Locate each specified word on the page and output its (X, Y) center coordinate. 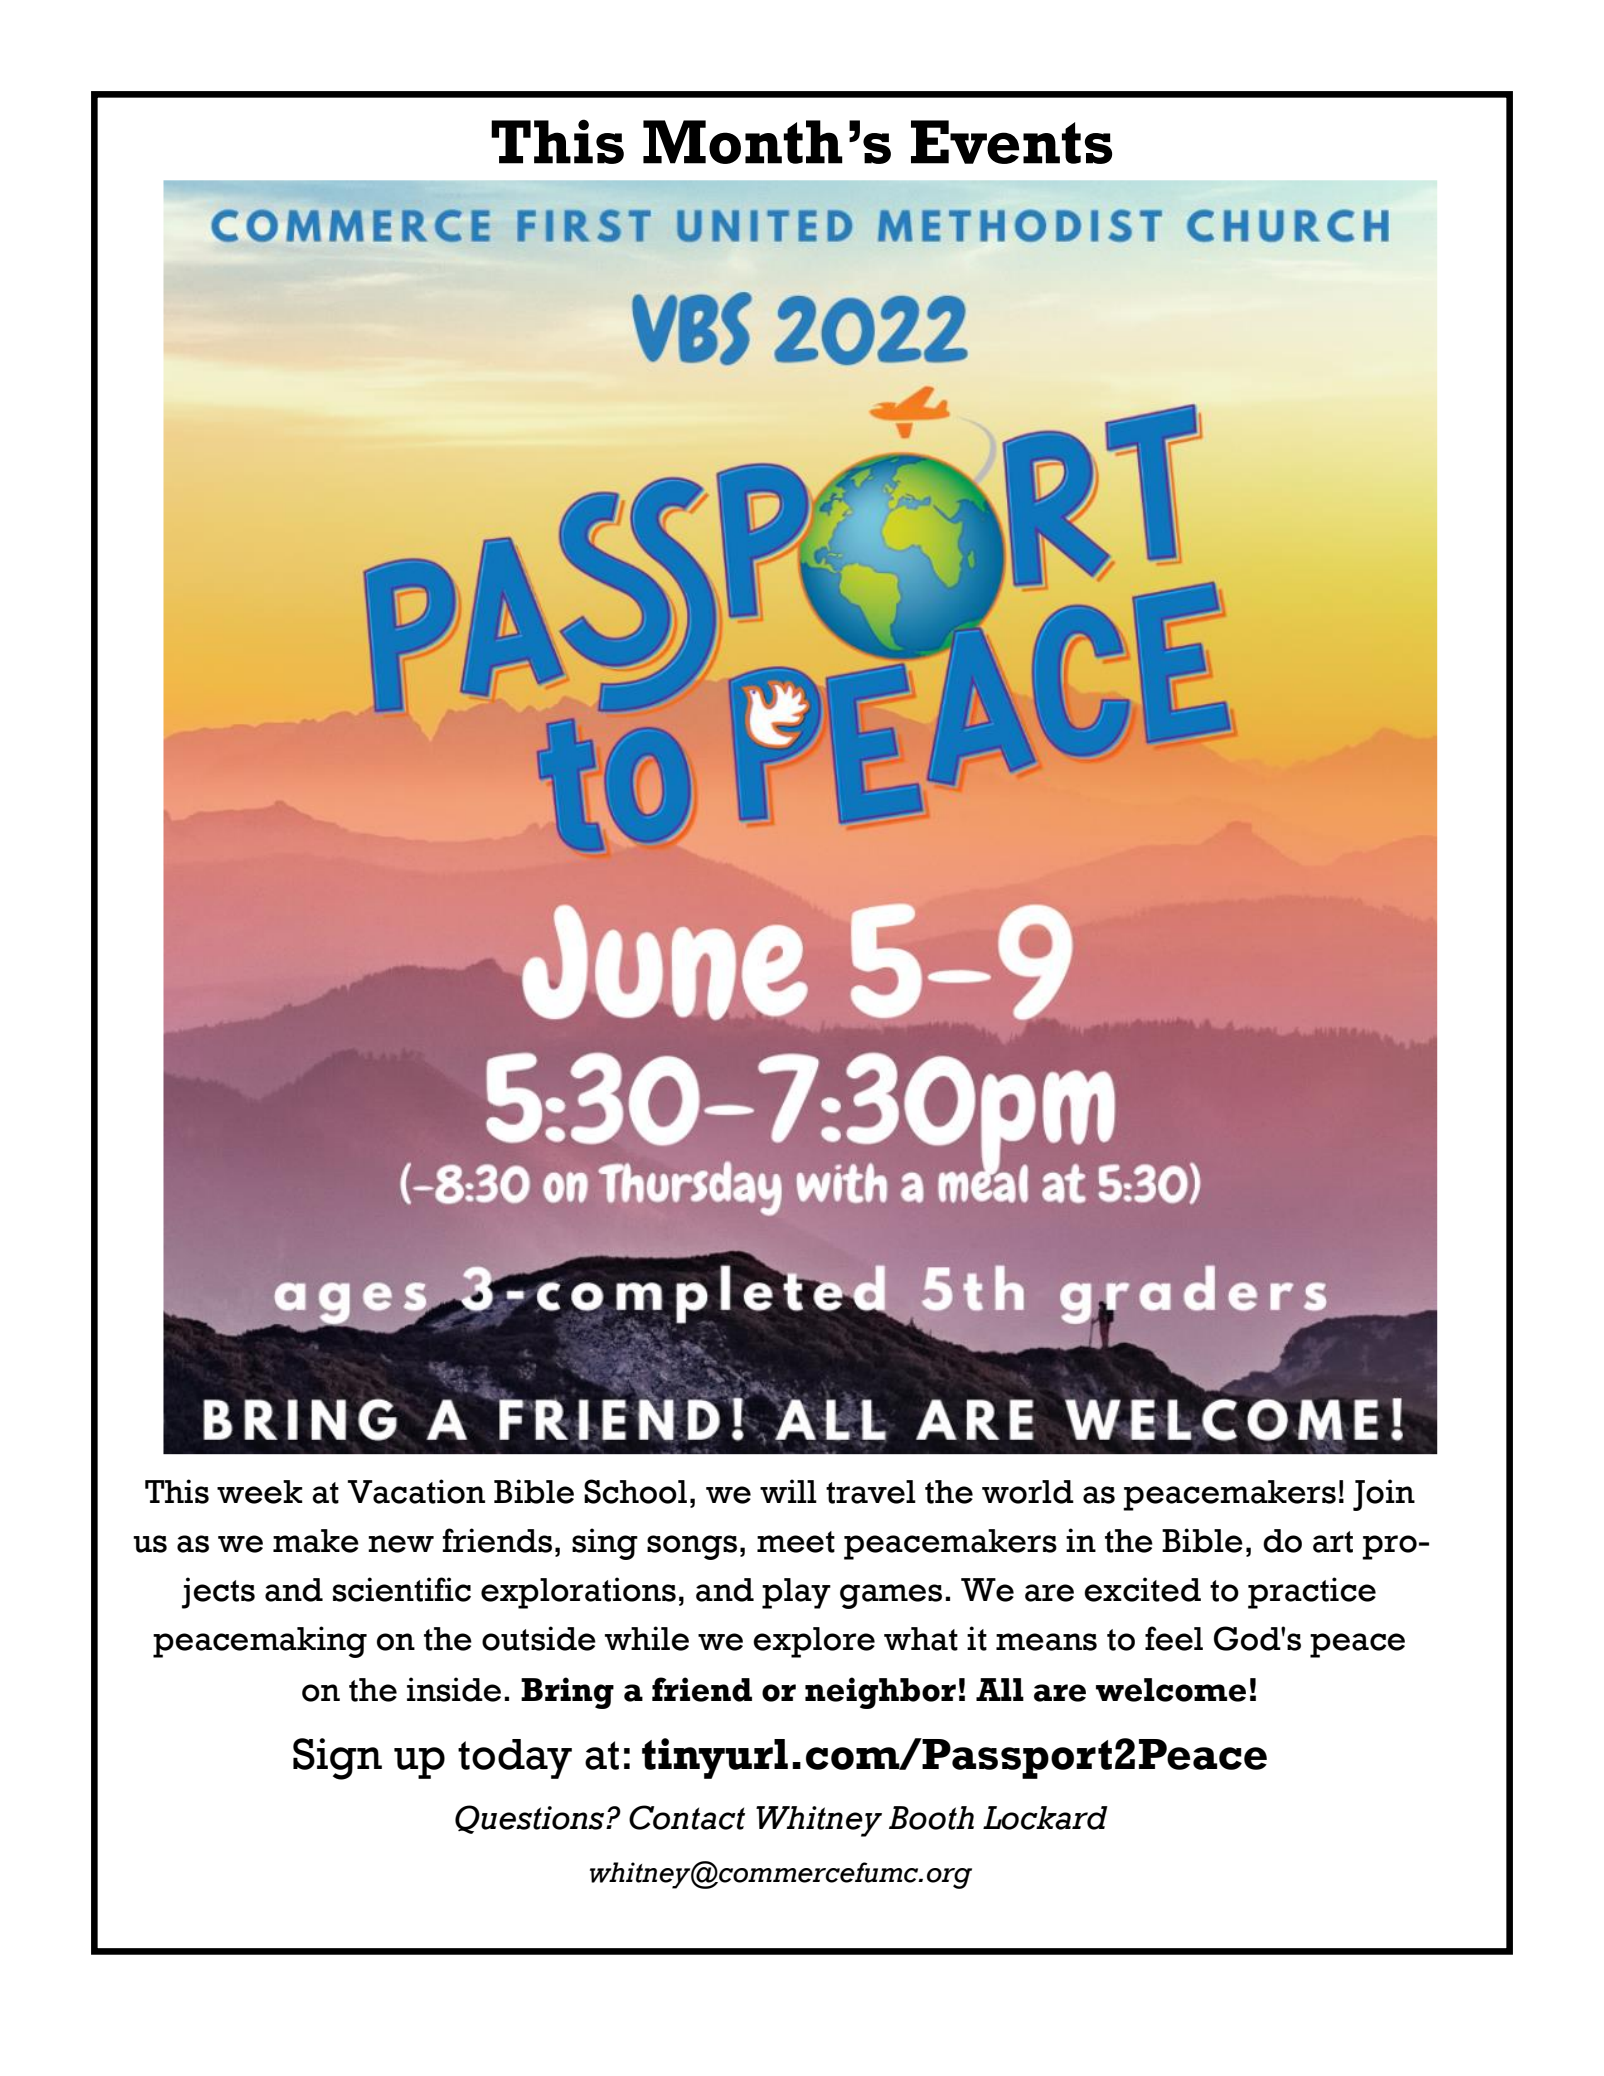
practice (1312, 1593)
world (1028, 1492)
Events (1011, 142)
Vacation (416, 1491)
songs (692, 1547)
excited (1142, 1589)
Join (1384, 1495)
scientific (402, 1589)
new (401, 1544)
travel (871, 1492)
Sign (337, 1759)
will (788, 1491)
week (260, 1492)
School (635, 1491)
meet (796, 1542)
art (1333, 1542)
